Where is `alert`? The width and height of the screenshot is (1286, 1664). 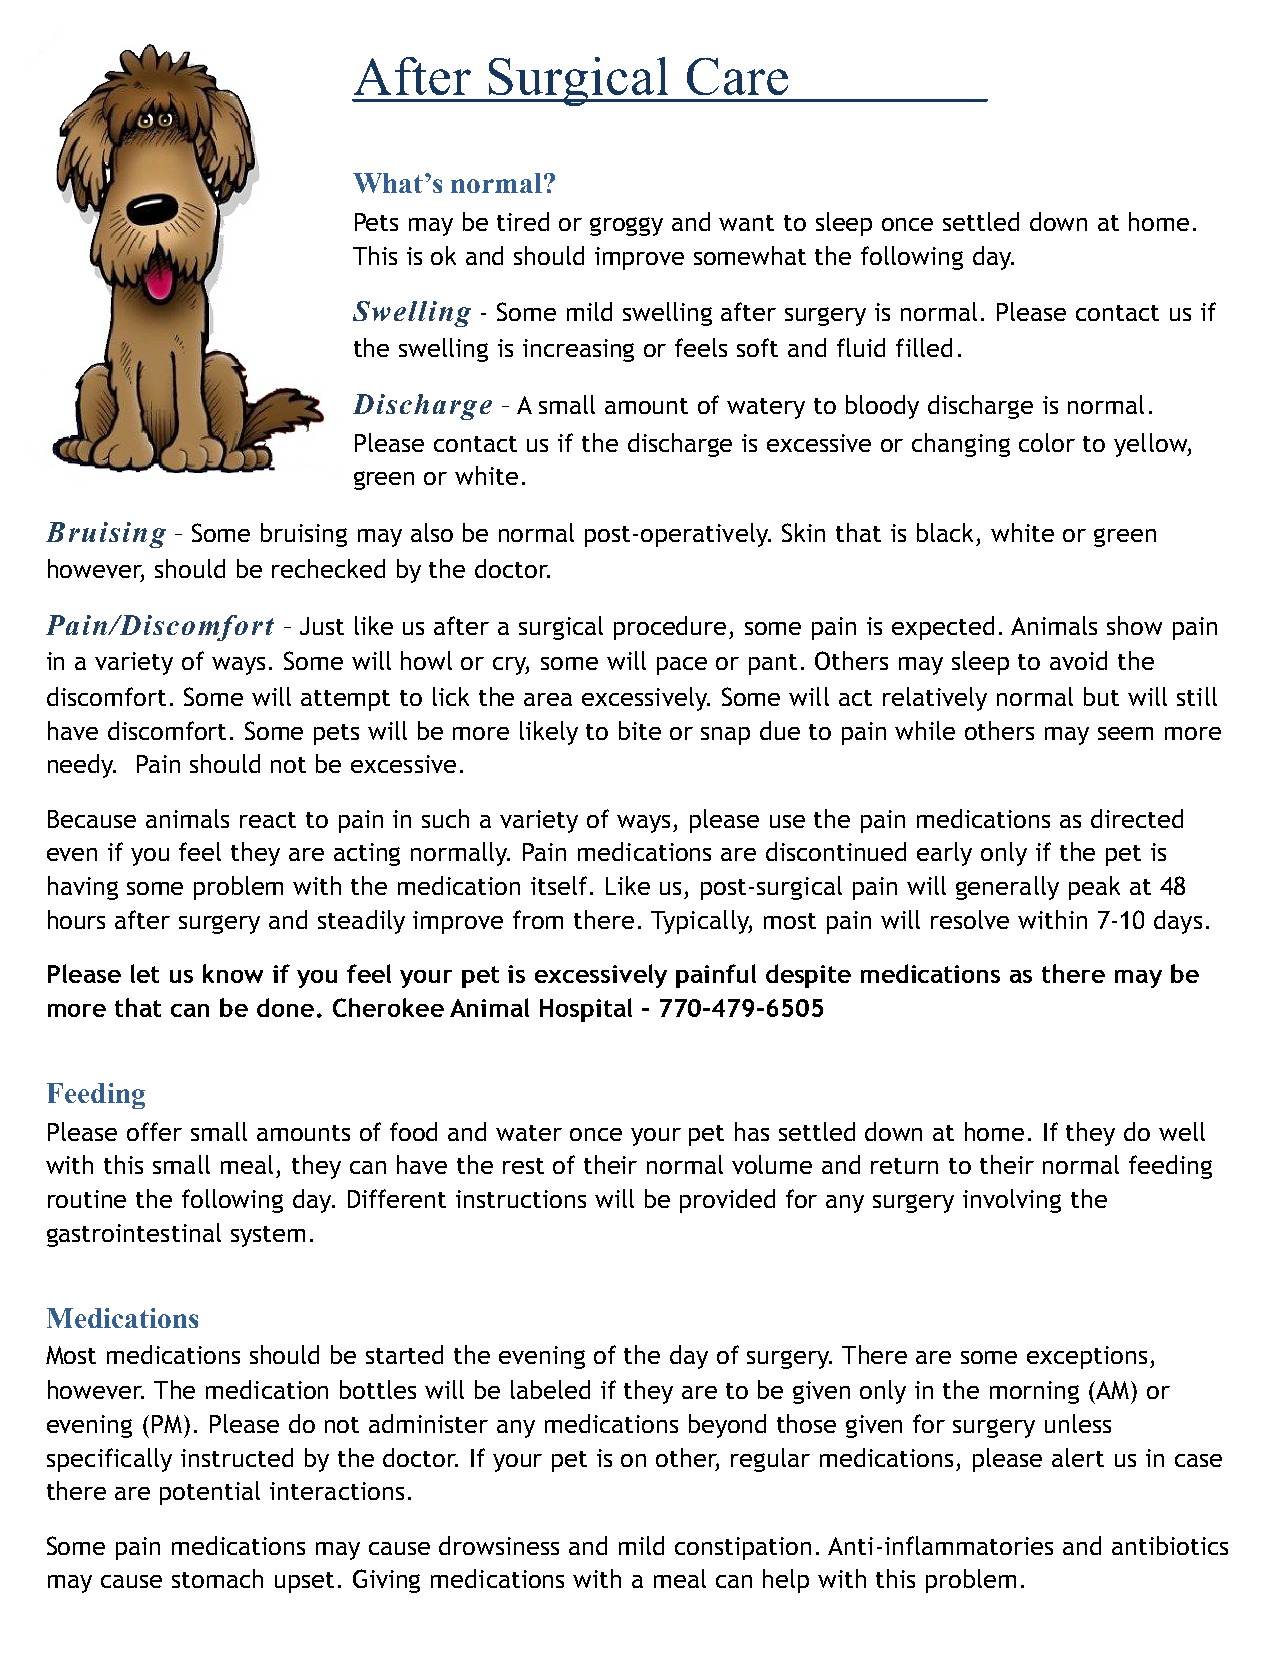
alert is located at coordinates (1078, 1457).
